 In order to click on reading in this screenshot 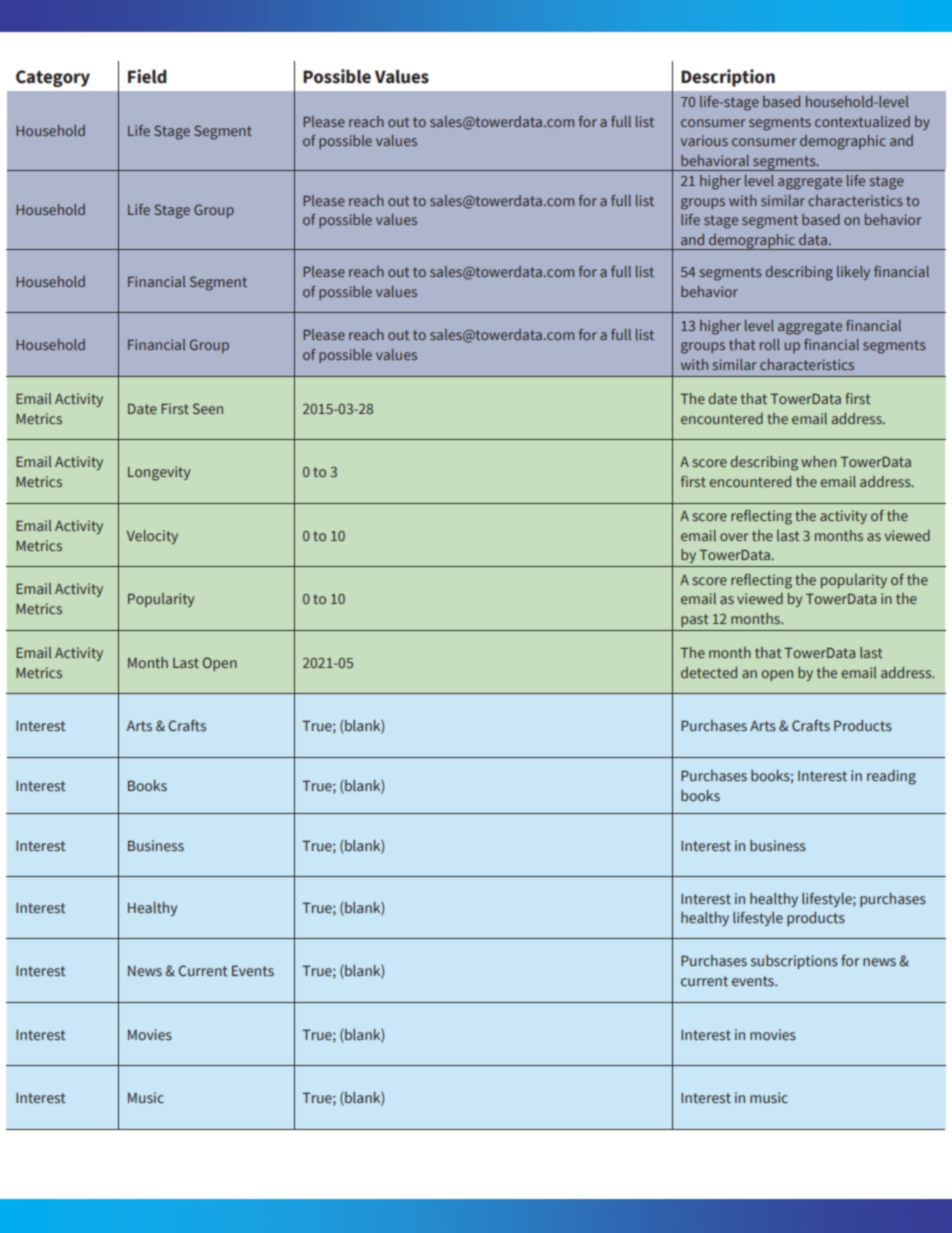, I will do `click(891, 777)`.
